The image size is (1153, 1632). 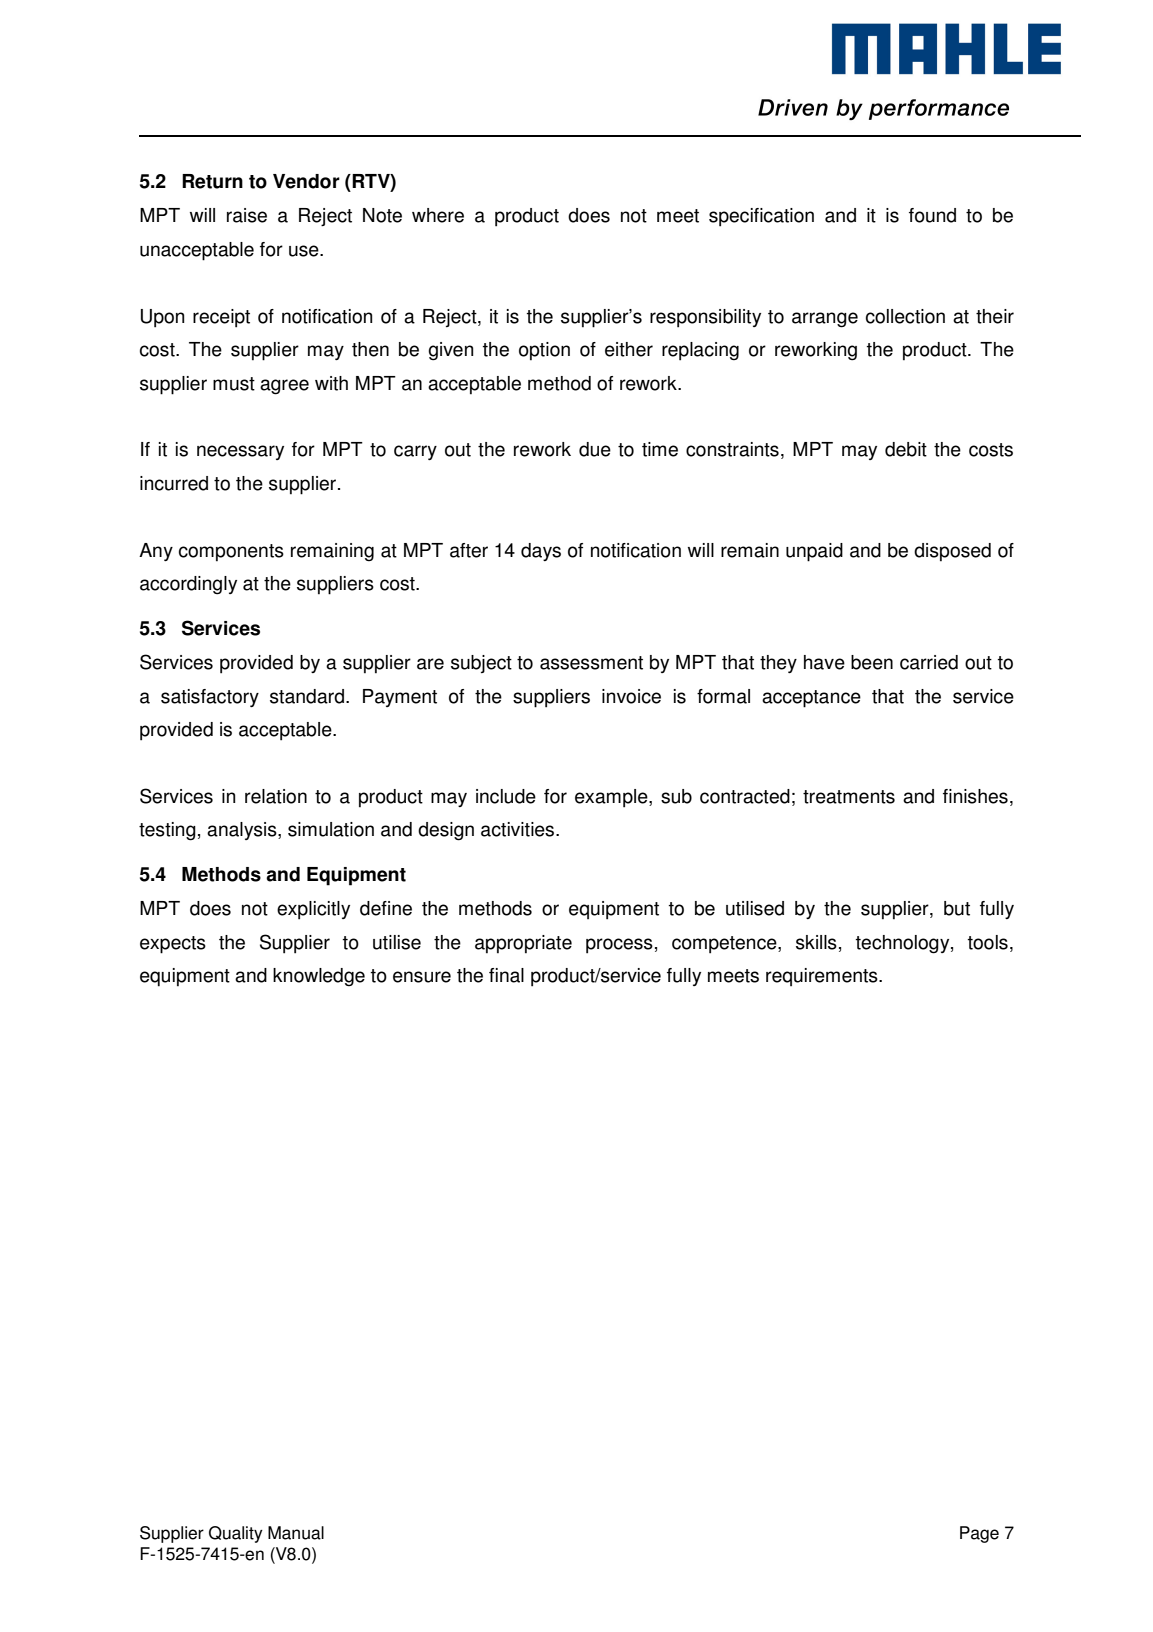 I want to click on final, so click(x=506, y=975).
